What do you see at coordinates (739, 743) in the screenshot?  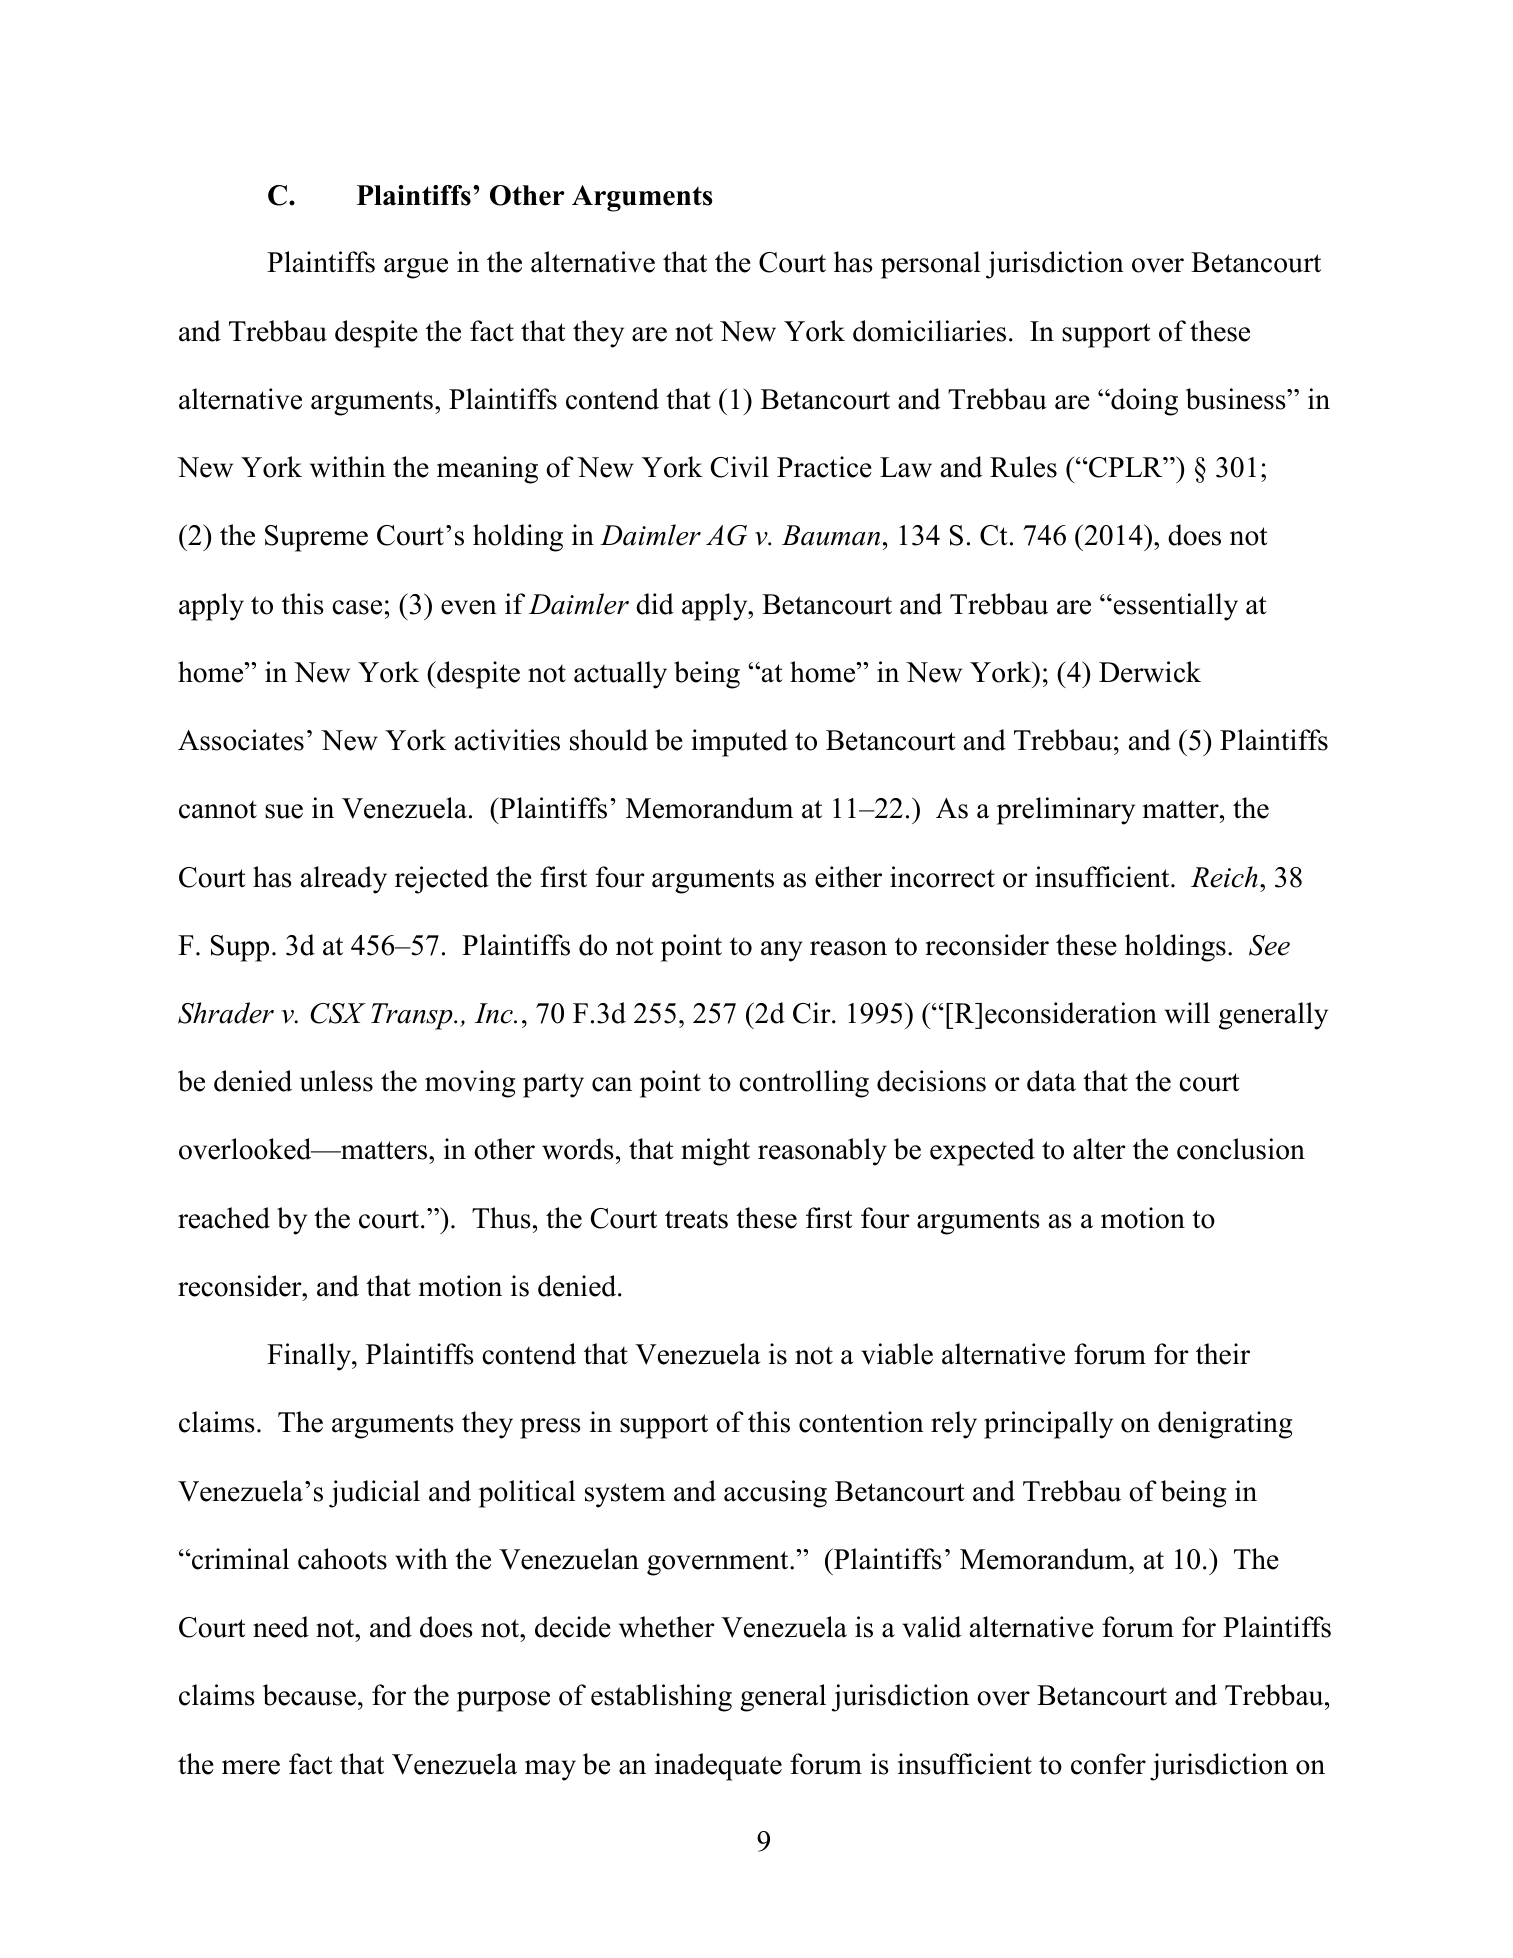 I see `imputed` at bounding box center [739, 743].
